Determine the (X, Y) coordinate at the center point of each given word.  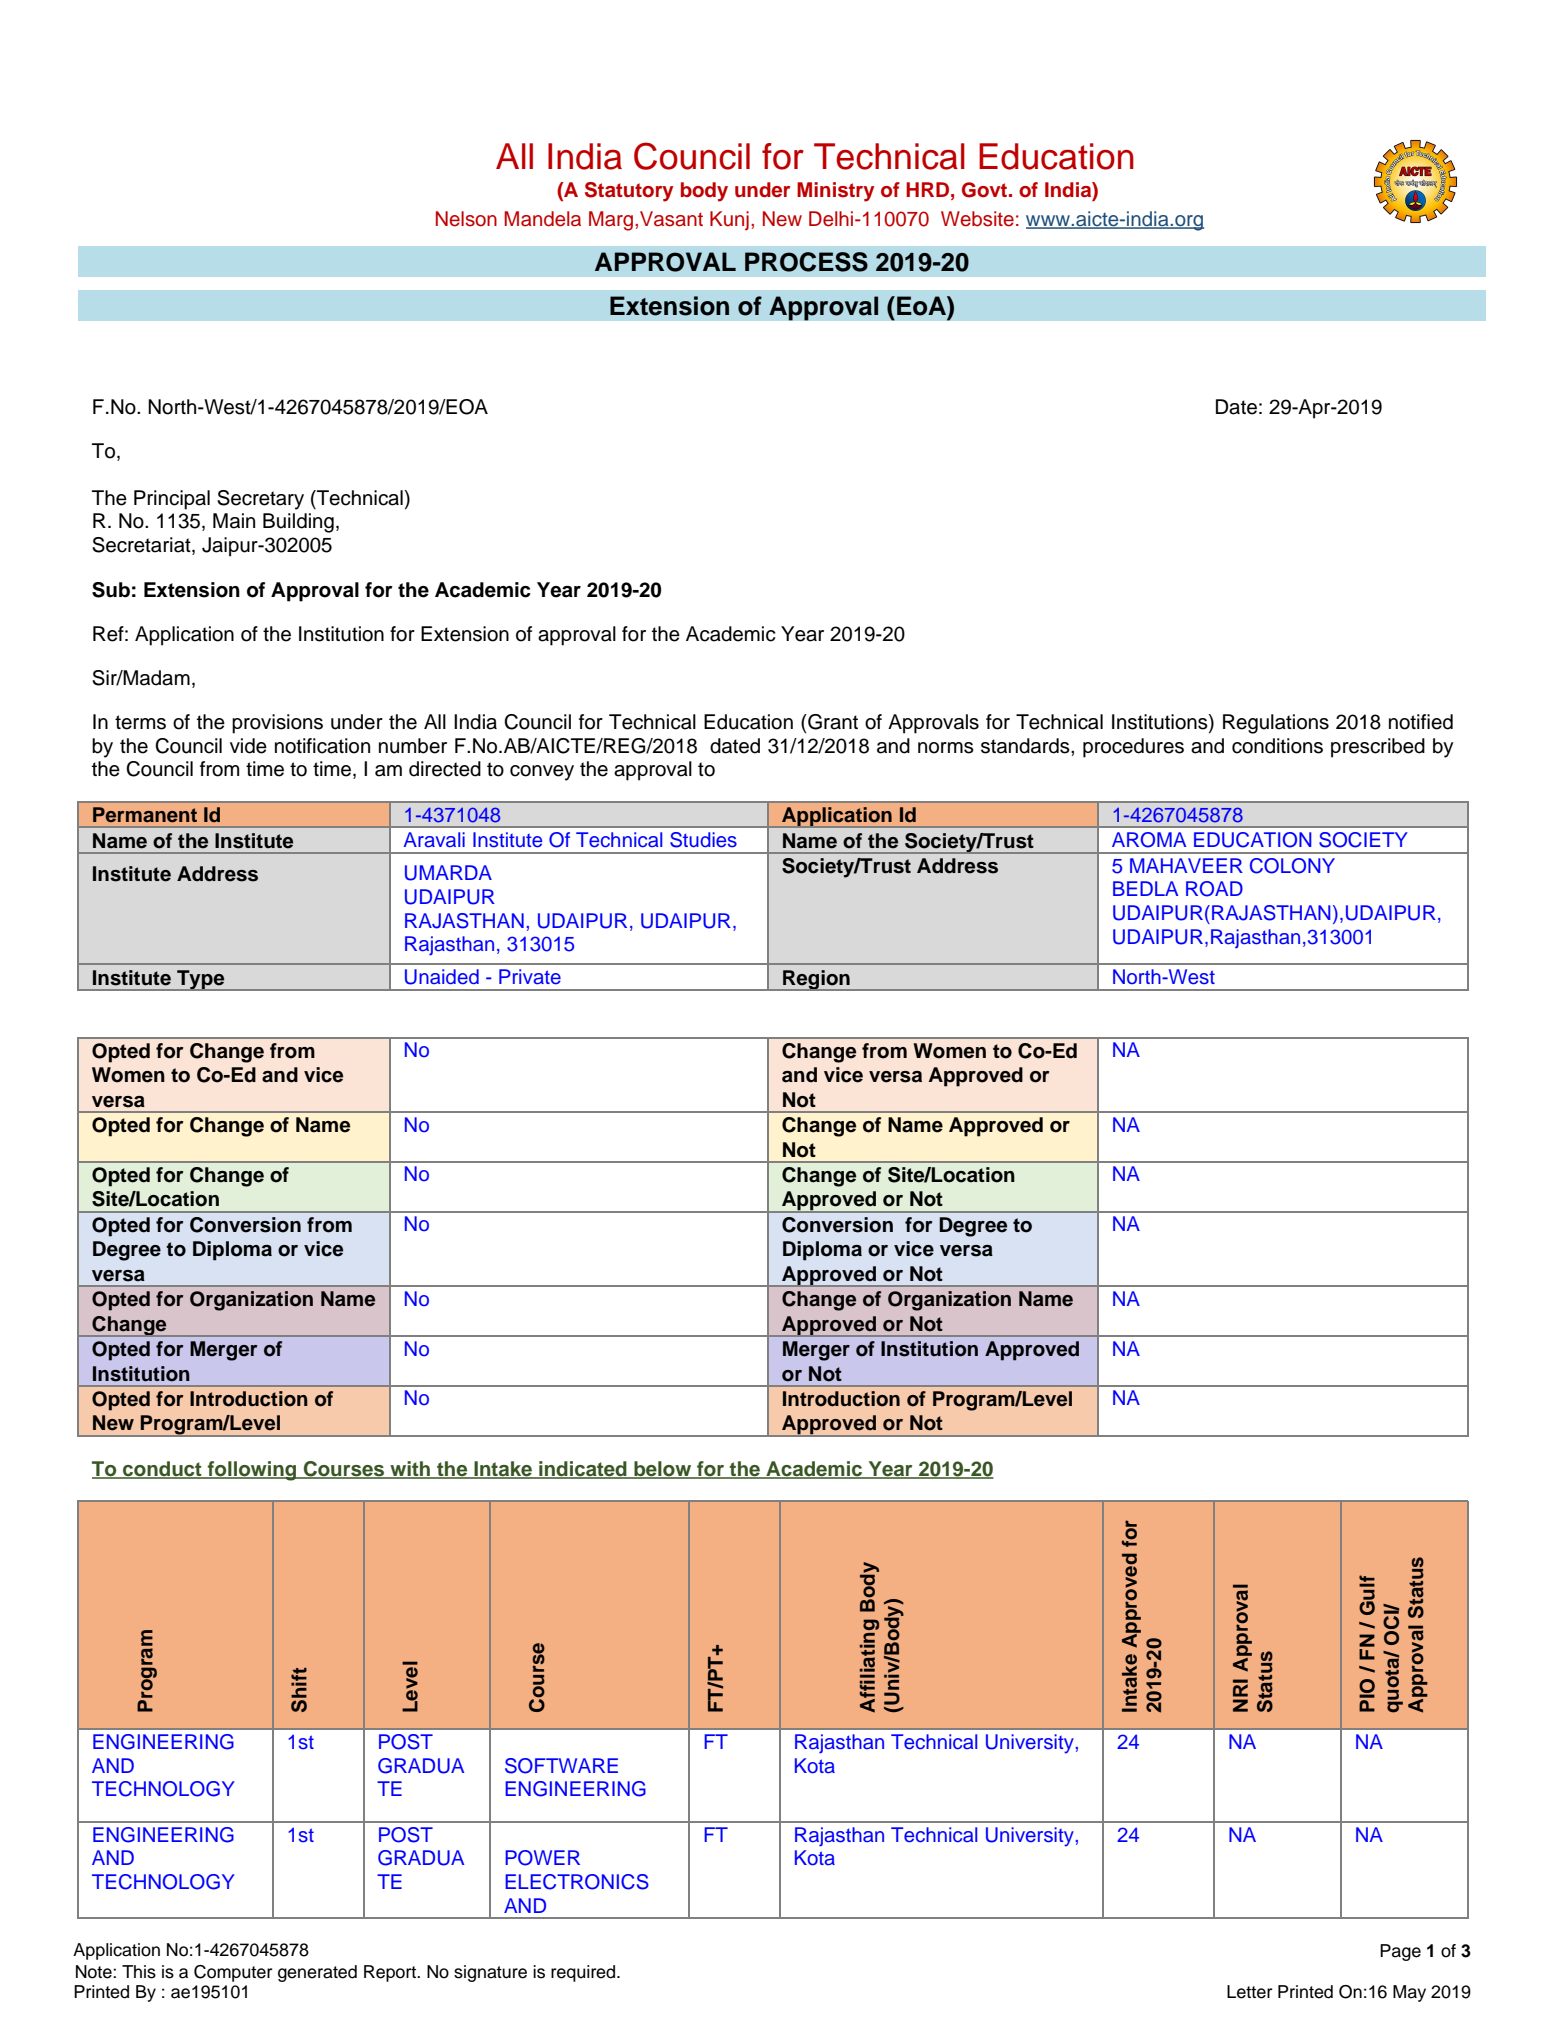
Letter (1249, 1992)
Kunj (729, 221)
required (584, 1973)
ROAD (1214, 889)
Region (816, 980)
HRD (929, 189)
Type (201, 980)
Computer (233, 1973)
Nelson (466, 219)
